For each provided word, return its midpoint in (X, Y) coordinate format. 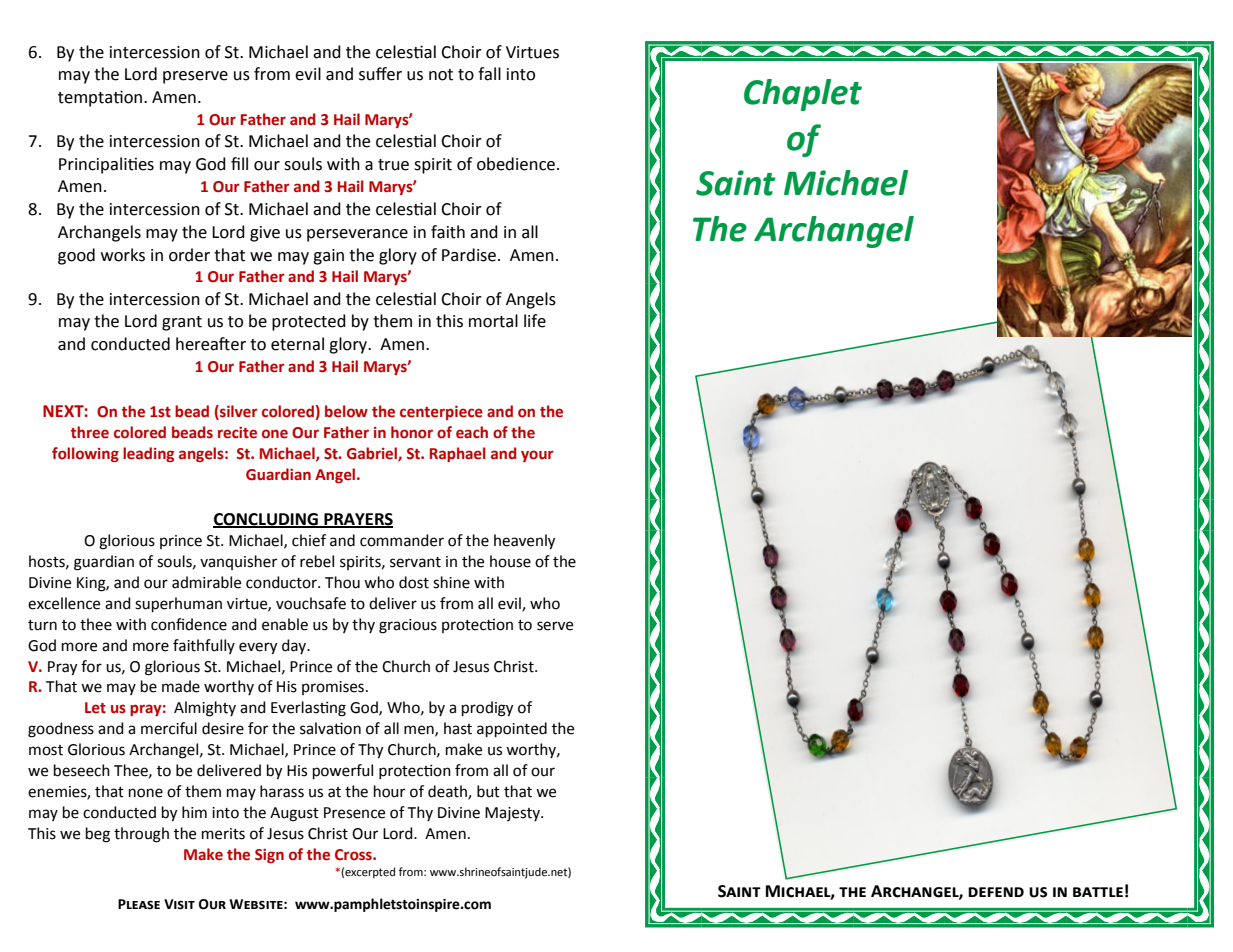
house (510, 561)
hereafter (211, 344)
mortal (493, 321)
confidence (189, 624)
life (535, 321)
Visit (179, 904)
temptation (100, 98)
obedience (516, 164)
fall (489, 74)
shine (451, 582)
